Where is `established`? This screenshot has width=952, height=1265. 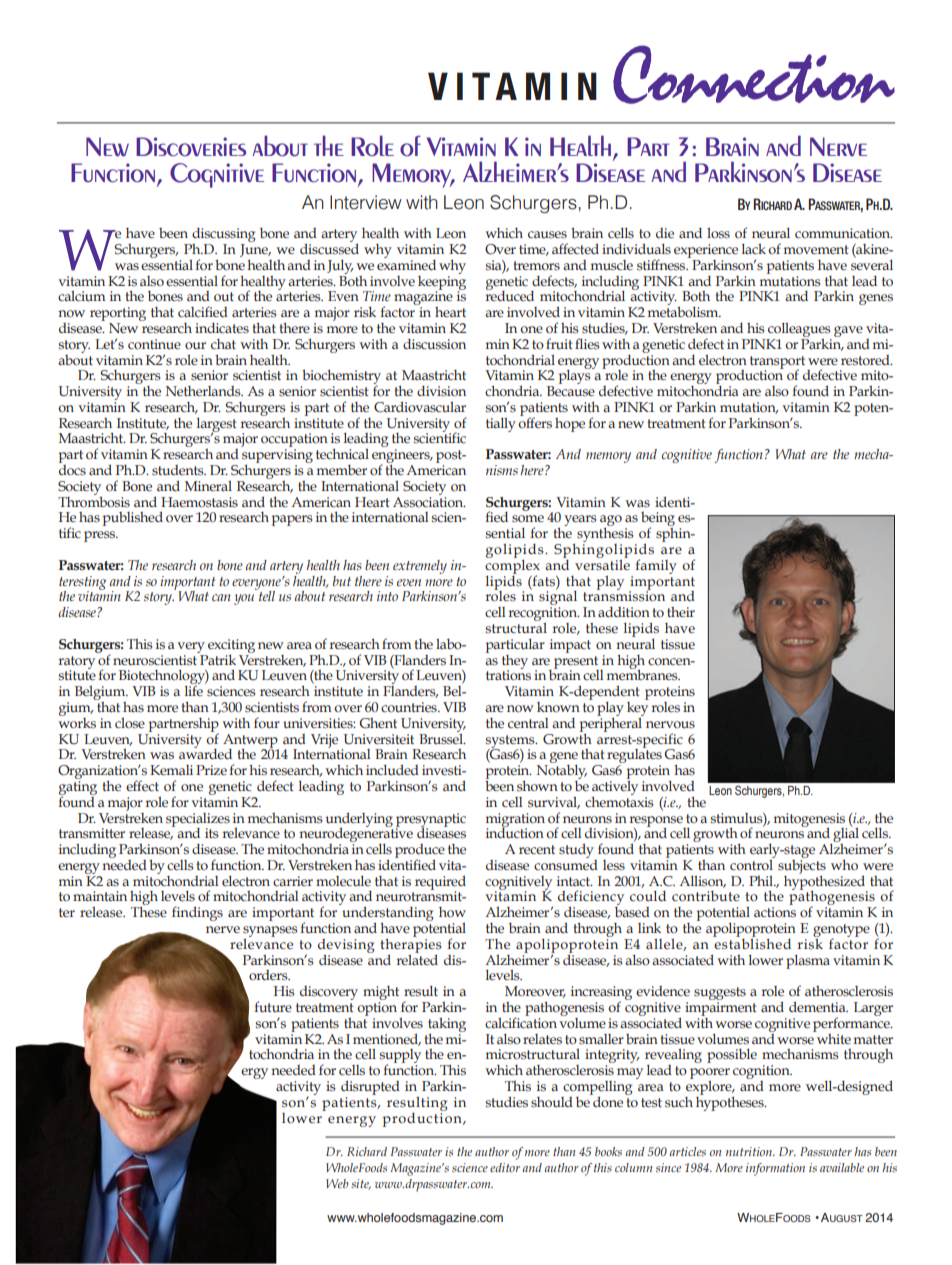 established is located at coordinates (752, 943).
